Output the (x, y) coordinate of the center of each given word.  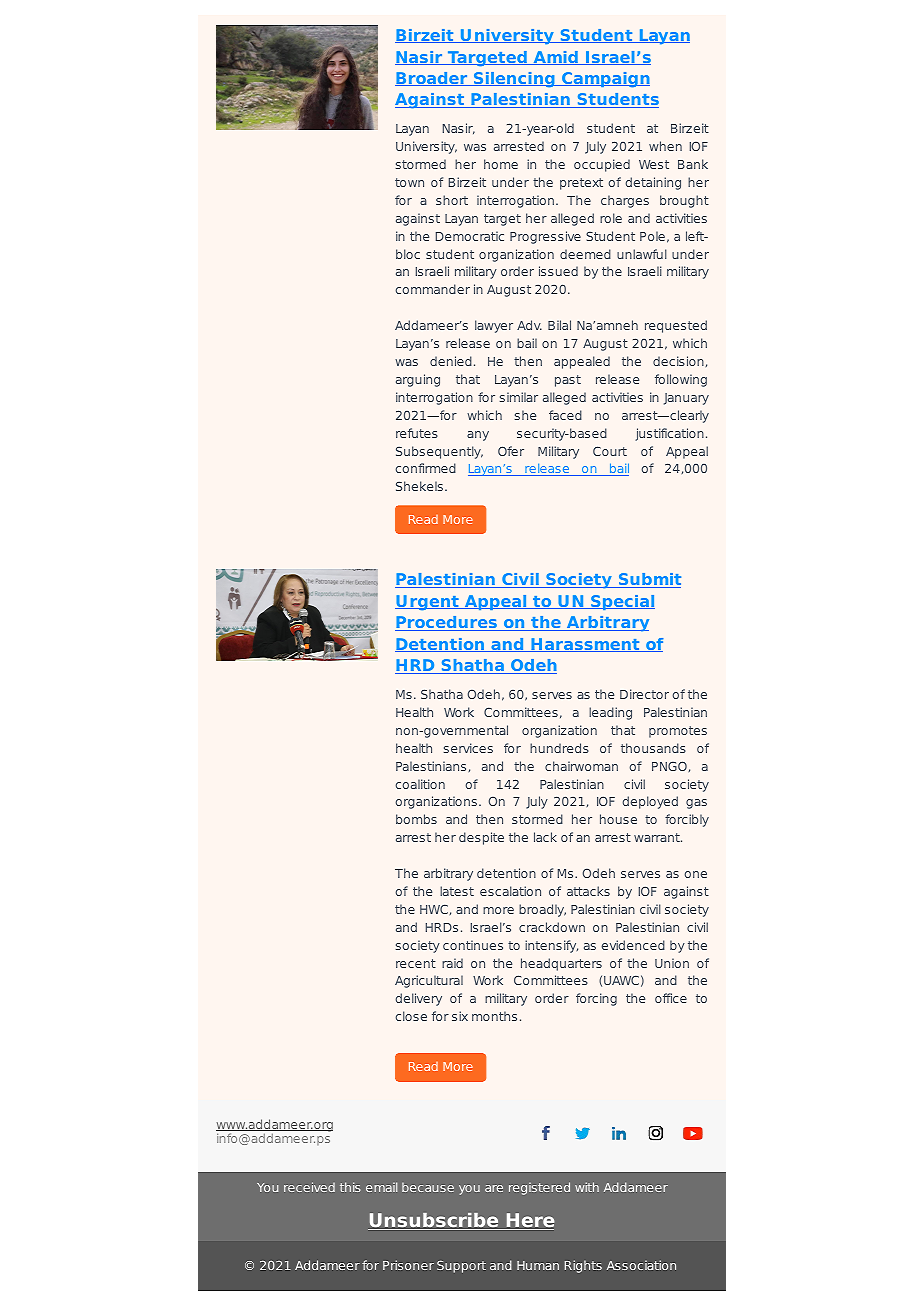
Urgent (428, 603)
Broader (432, 79)
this (350, 1187)
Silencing (514, 80)
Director (644, 694)
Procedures (447, 623)
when (665, 146)
